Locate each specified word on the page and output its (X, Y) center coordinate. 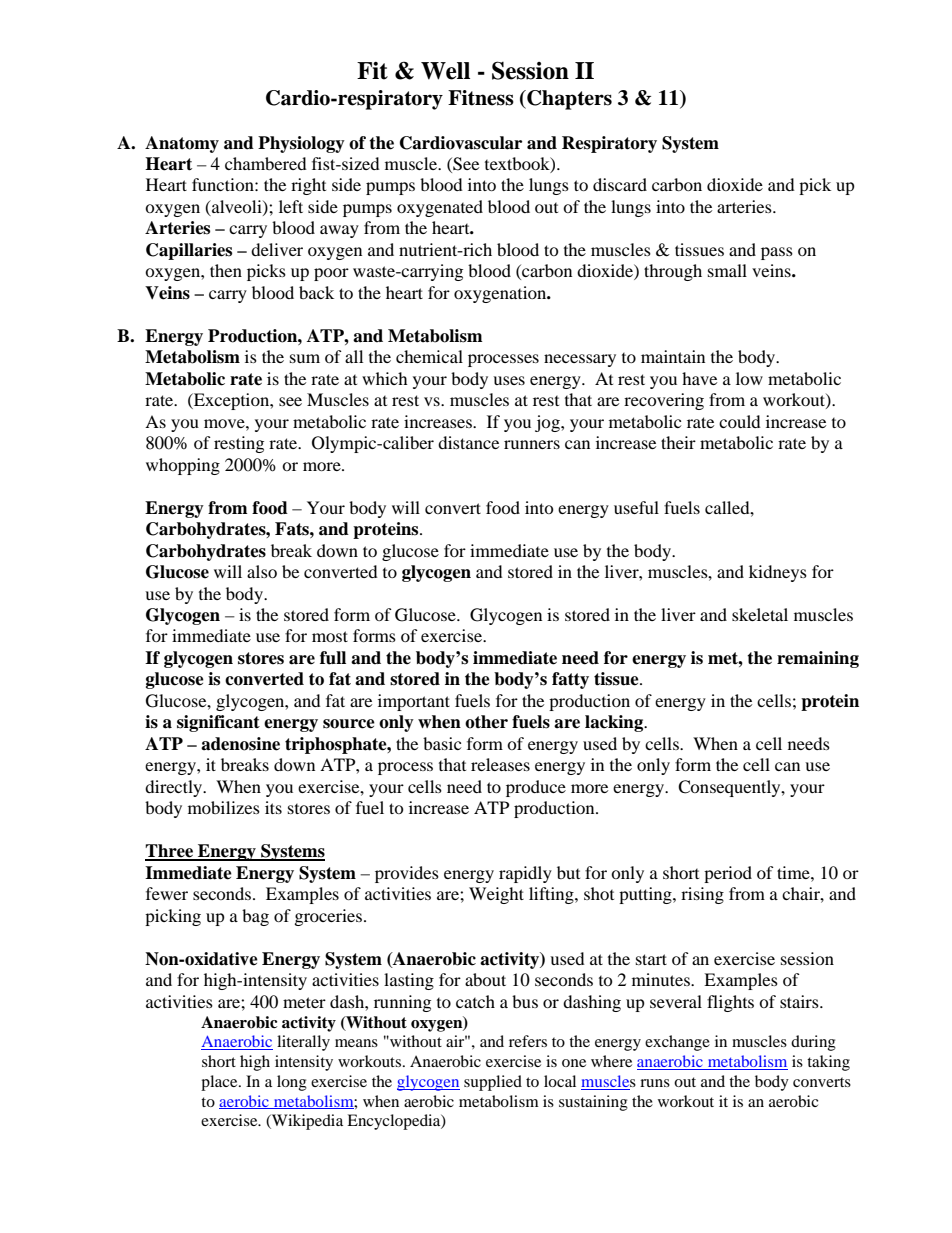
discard (620, 184)
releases (500, 764)
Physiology (301, 144)
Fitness (481, 98)
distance (468, 442)
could (740, 421)
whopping (183, 466)
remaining (818, 659)
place (220, 1083)
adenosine (240, 744)
